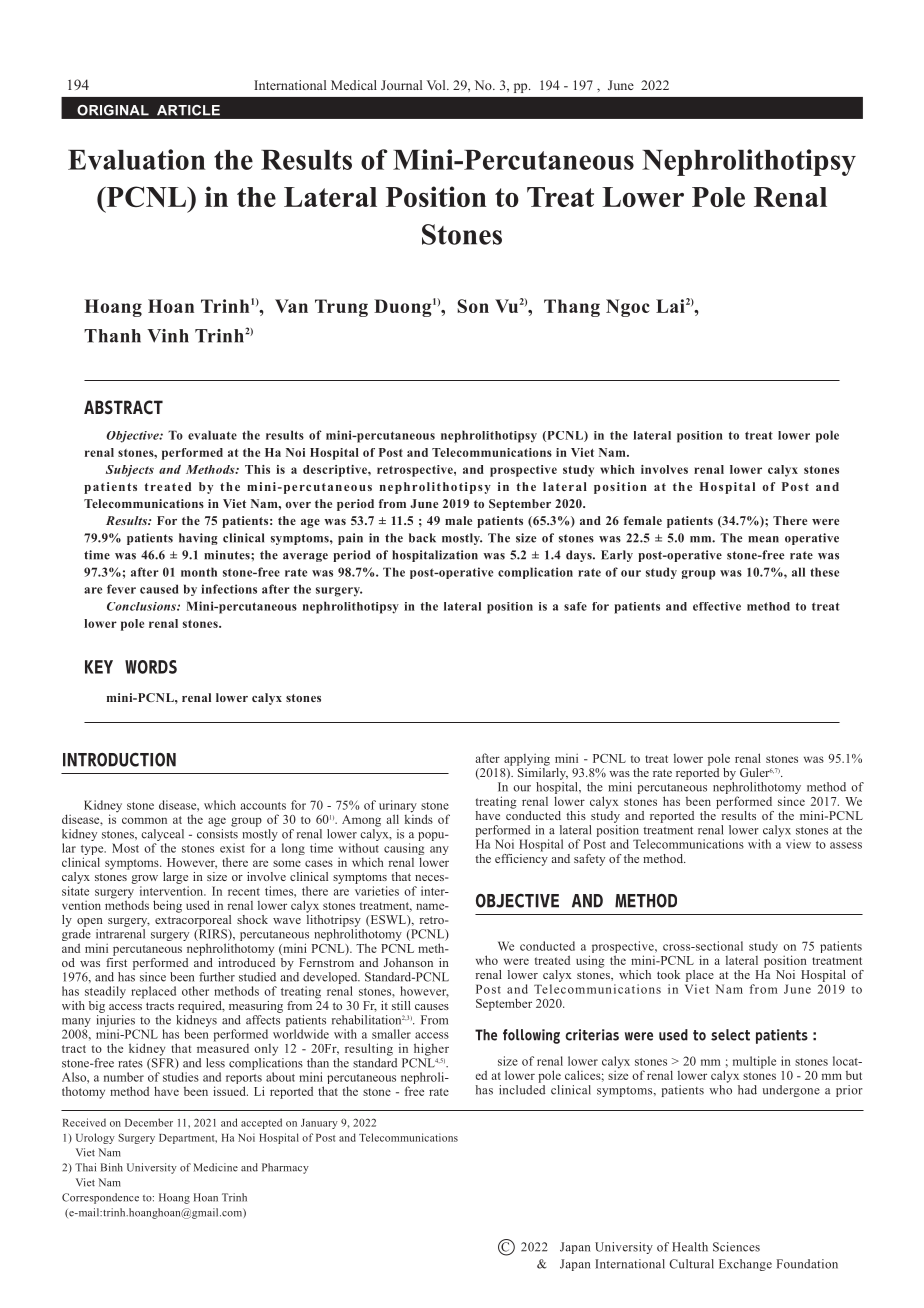 The width and height of the image is (924, 1308). What do you see at coordinates (432, 1007) in the image?
I see `causes` at bounding box center [432, 1007].
